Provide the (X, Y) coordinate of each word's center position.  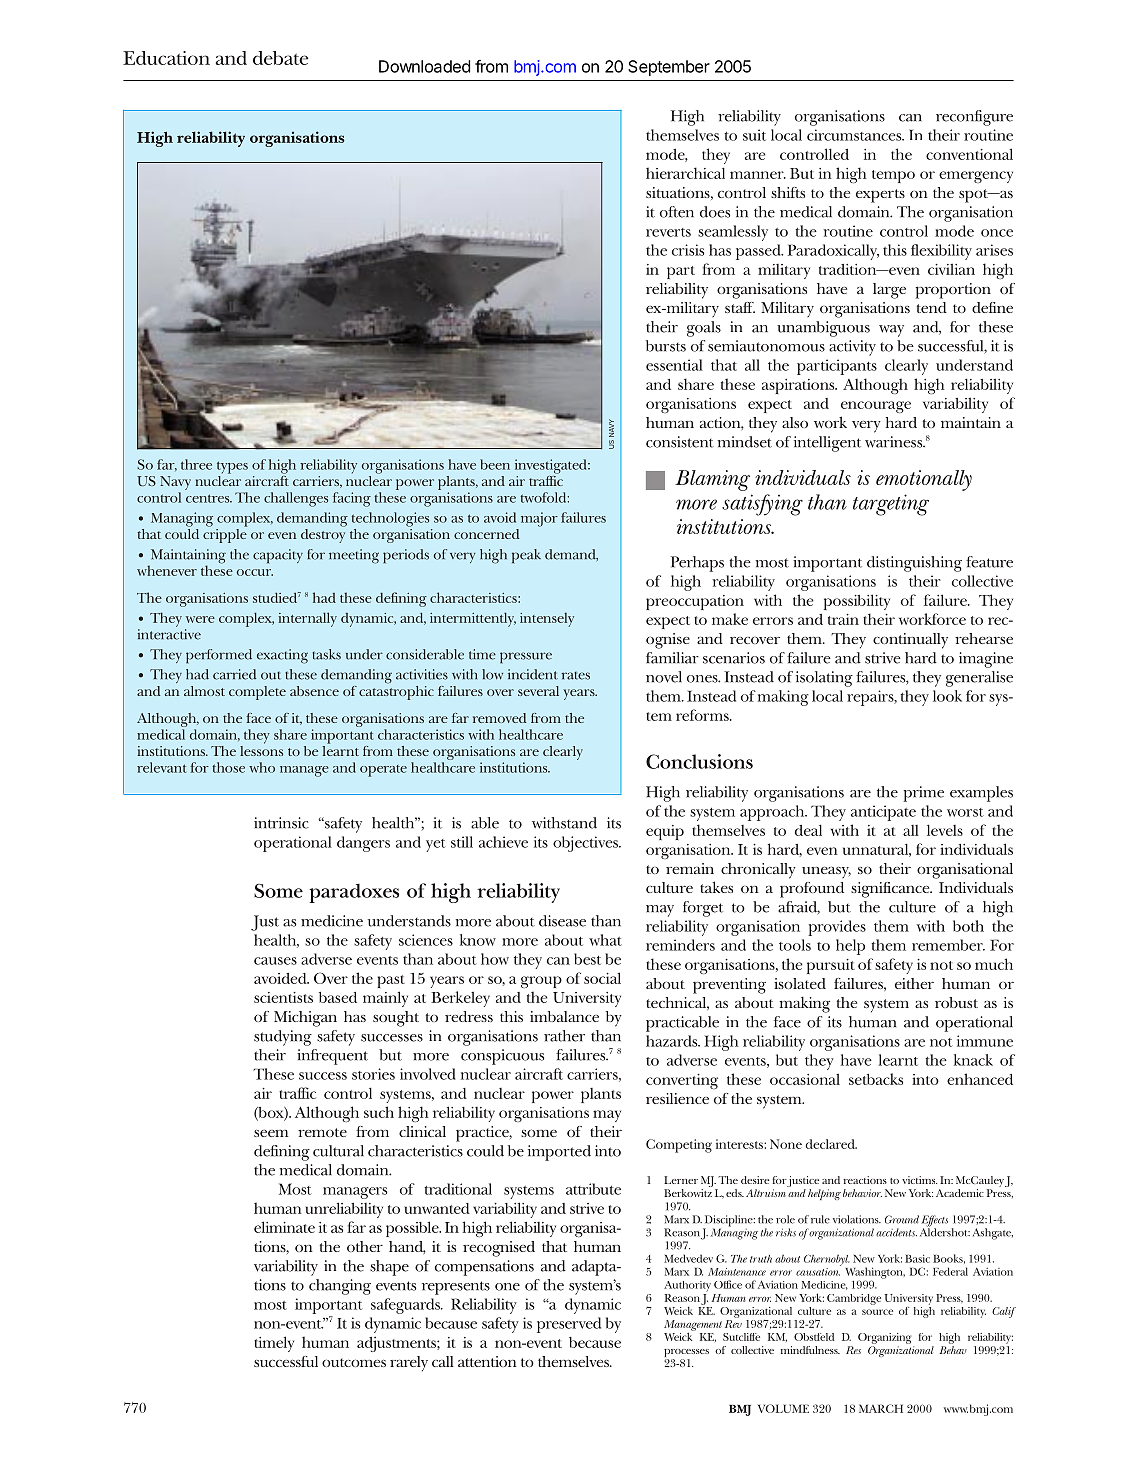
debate (280, 58)
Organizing (886, 1340)
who (262, 767)
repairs (871, 698)
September (669, 68)
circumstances (855, 135)
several (538, 691)
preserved (569, 1325)
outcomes (354, 1362)
